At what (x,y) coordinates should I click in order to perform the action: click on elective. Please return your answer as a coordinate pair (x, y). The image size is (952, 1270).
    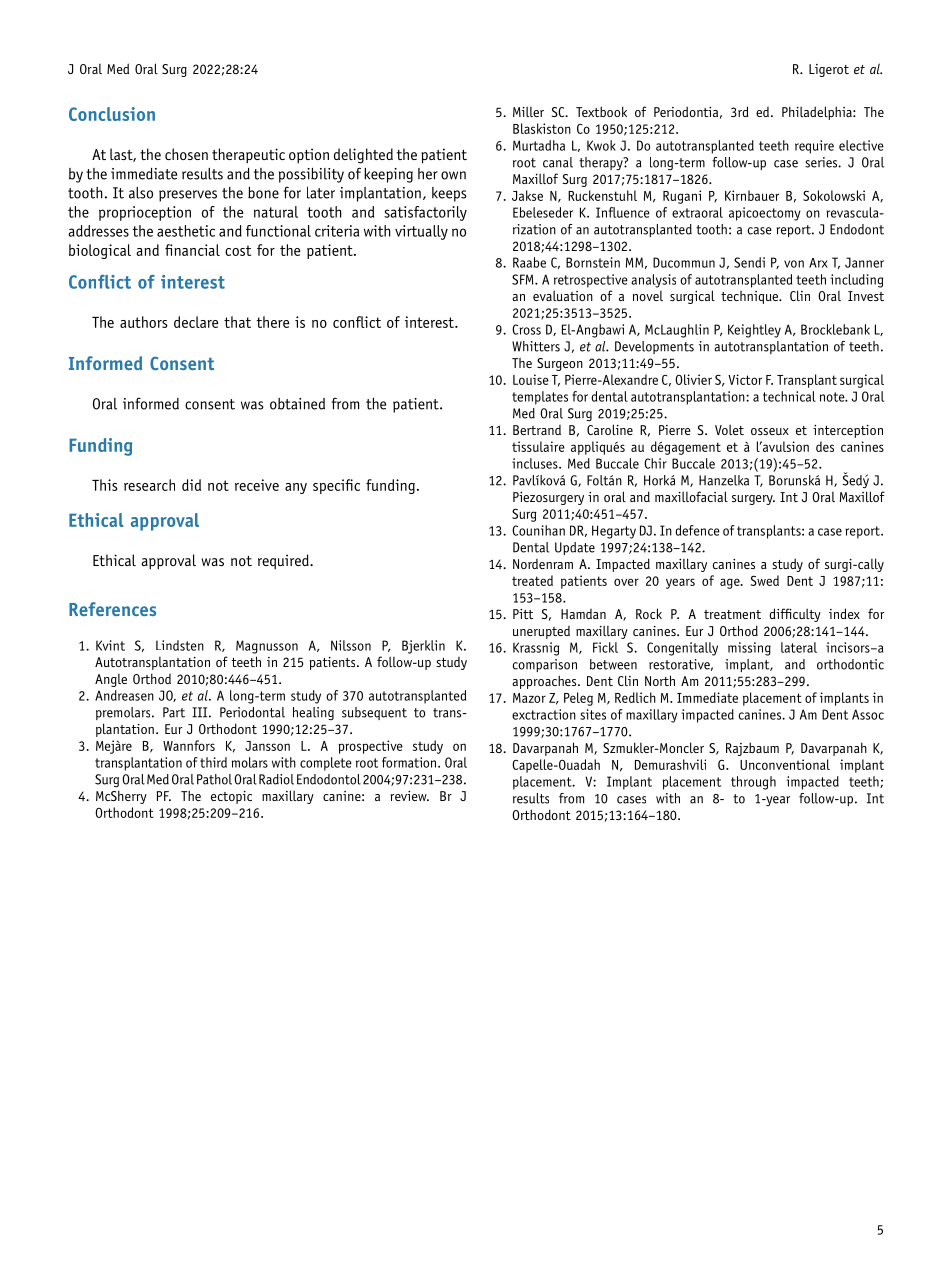
    Looking at the image, I should click on (861, 145).
